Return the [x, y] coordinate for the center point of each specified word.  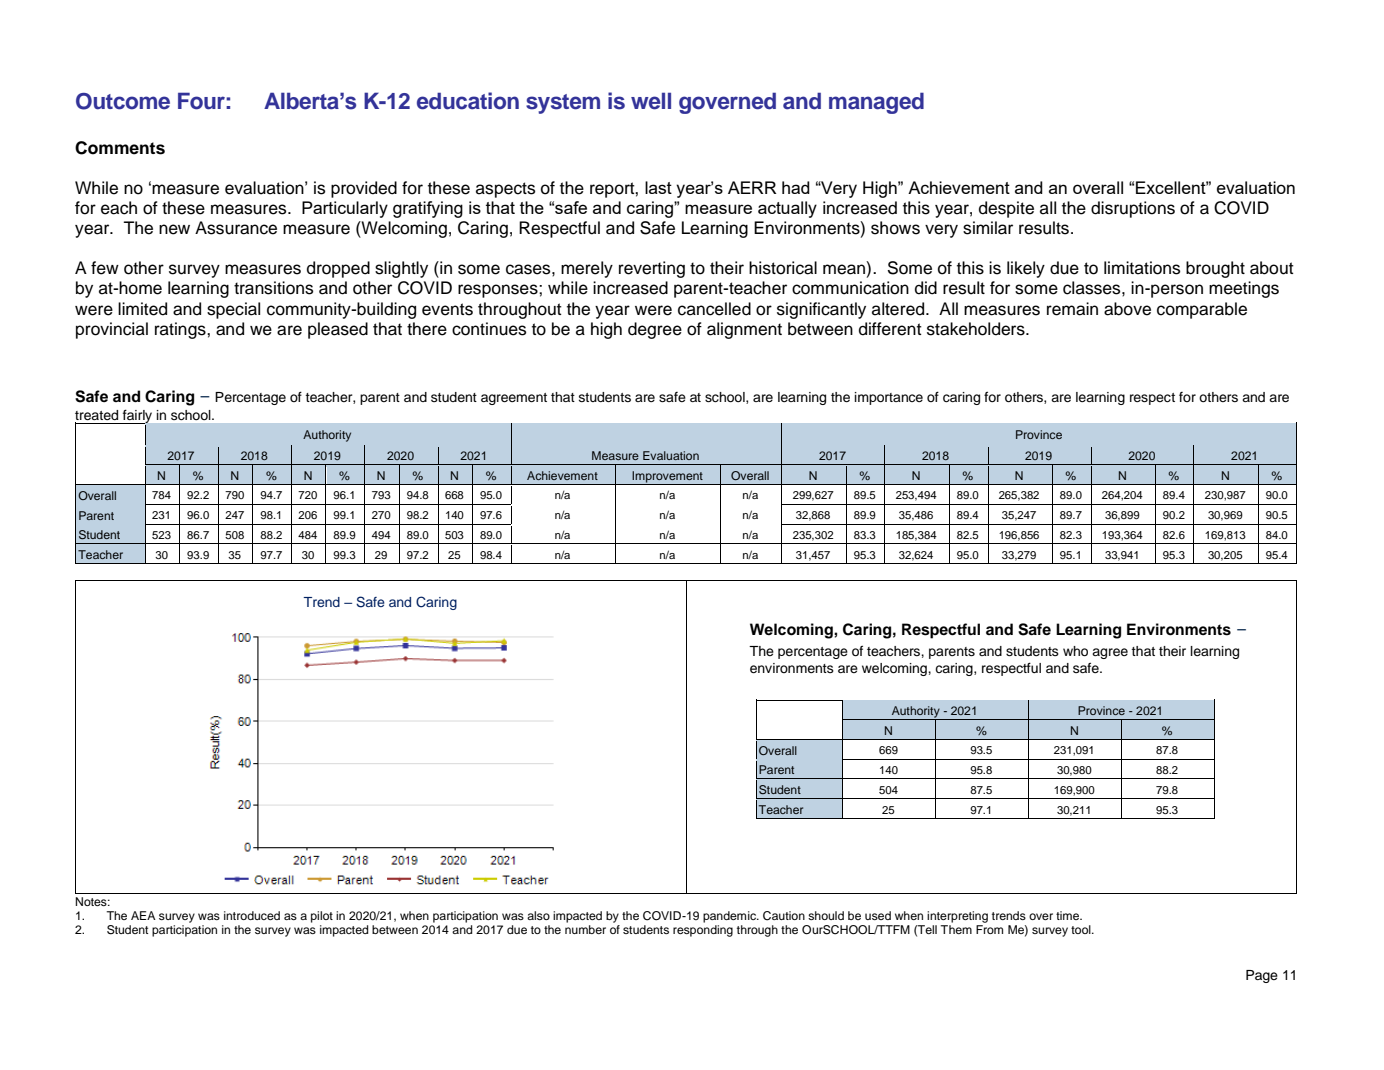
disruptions [1133, 209]
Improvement [668, 478]
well [651, 101]
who [1075, 651]
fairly [136, 416]
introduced [252, 915]
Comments [120, 148]
